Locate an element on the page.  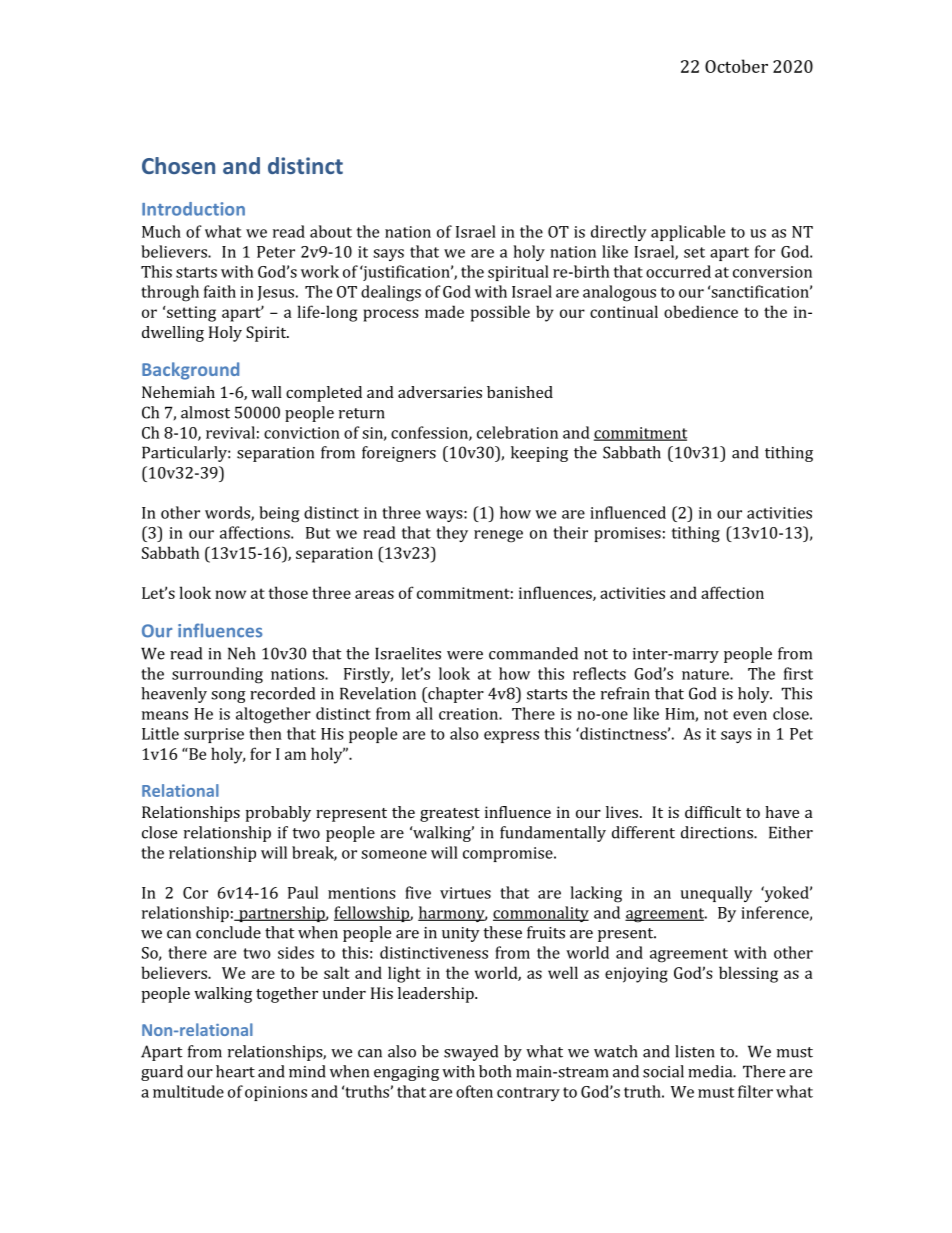
listen is located at coordinates (695, 1051).
